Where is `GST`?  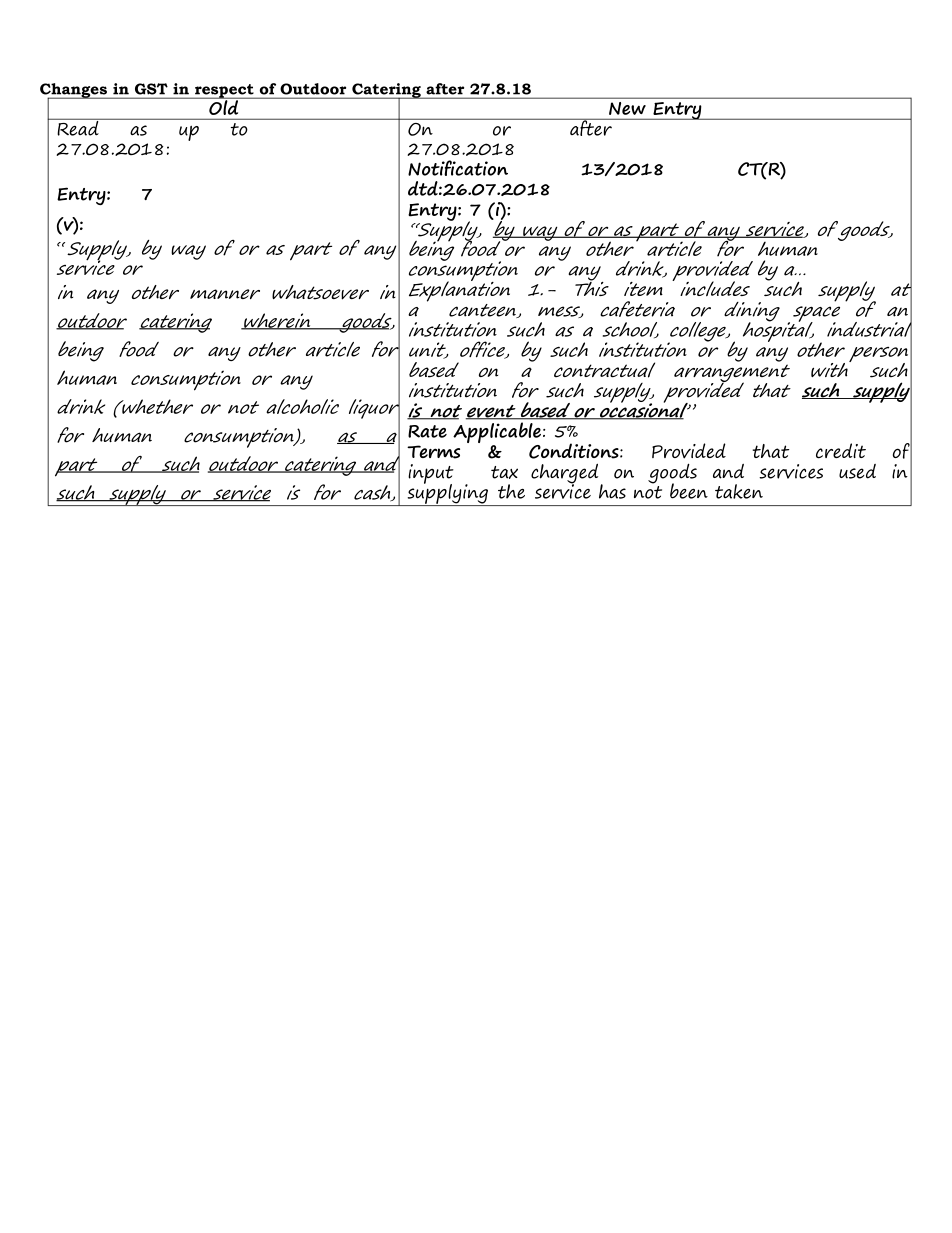 GST is located at coordinates (151, 89).
